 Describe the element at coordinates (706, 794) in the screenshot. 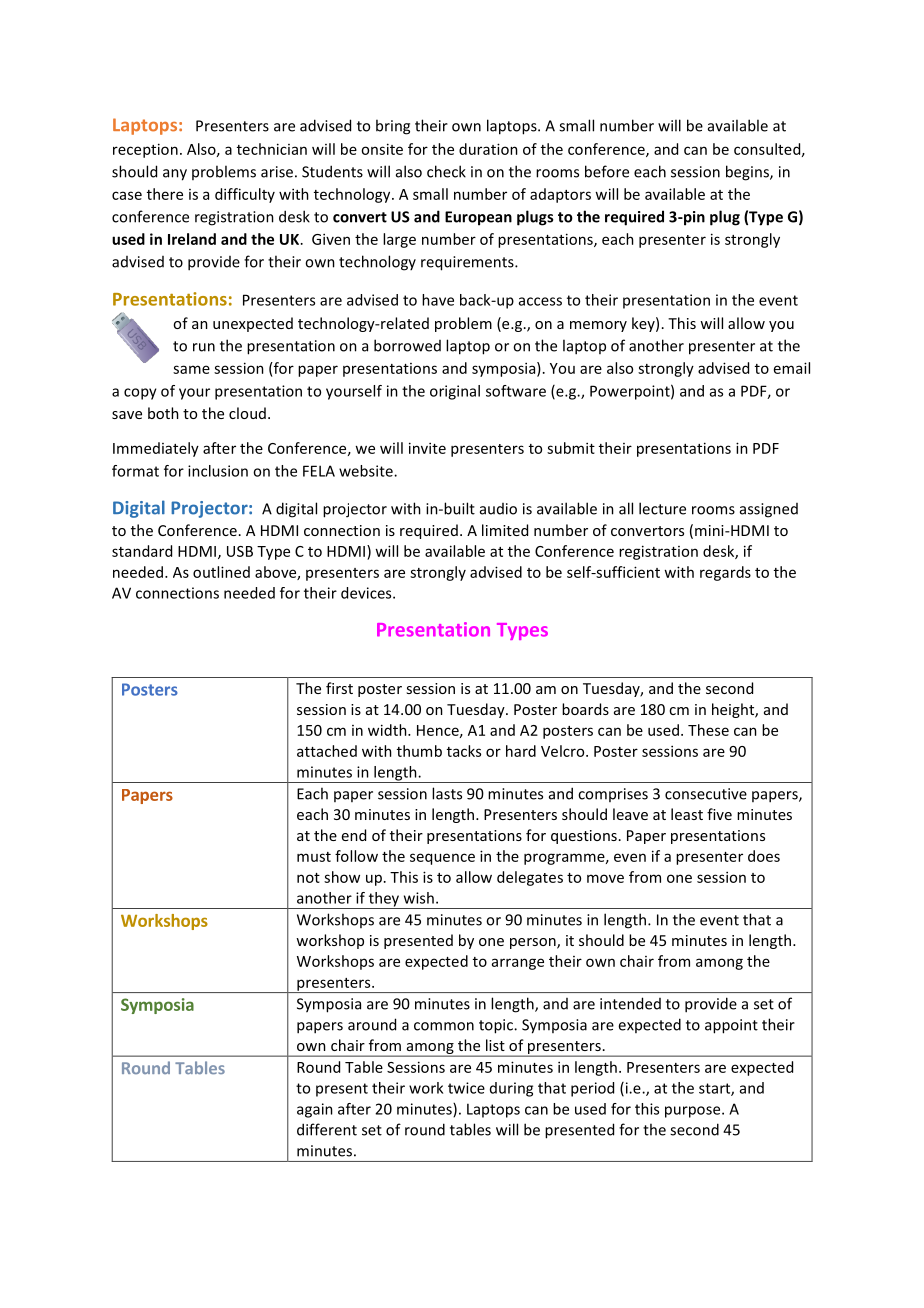

I see `consecutive` at that location.
